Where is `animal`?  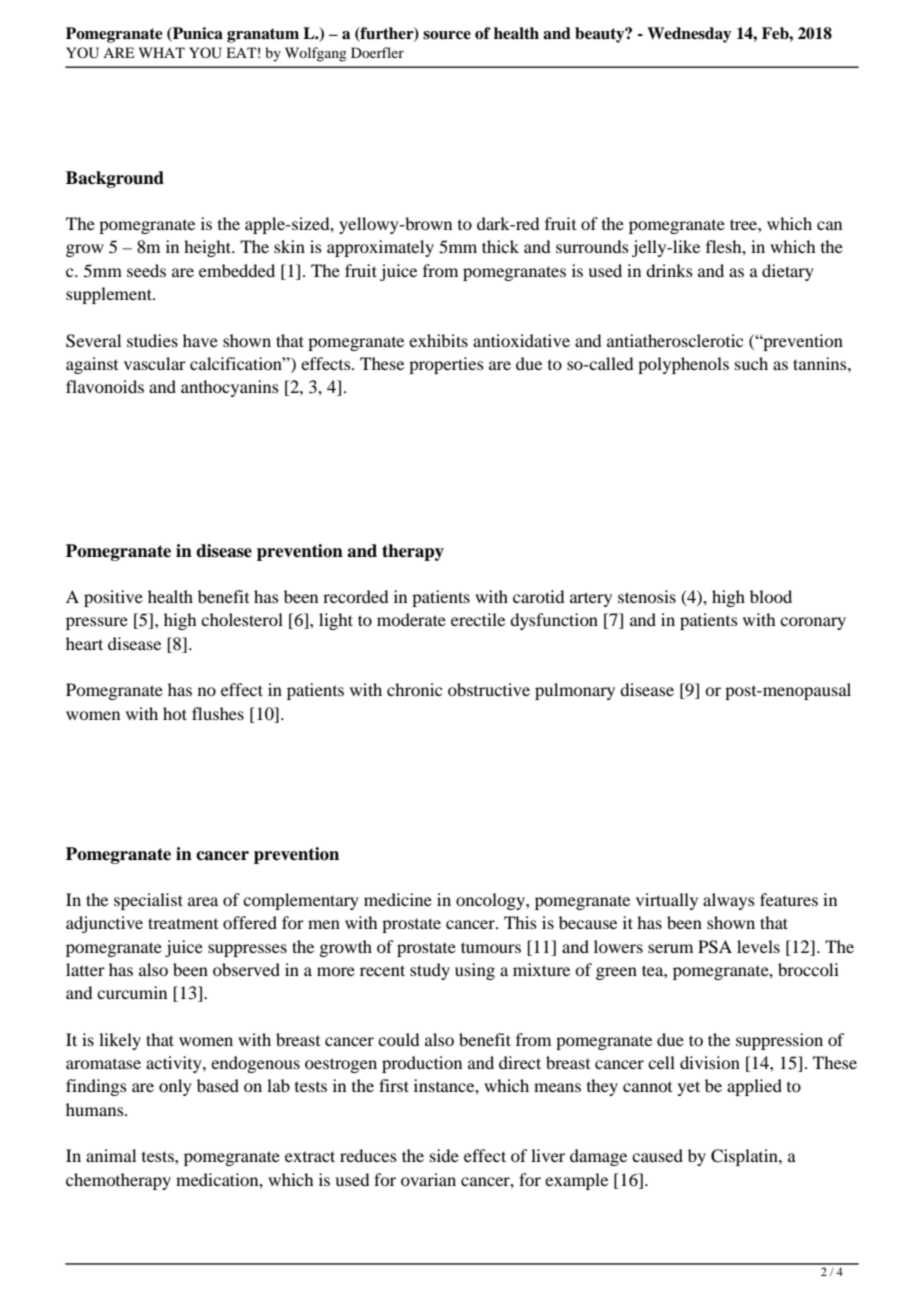 animal is located at coordinates (111, 1155).
